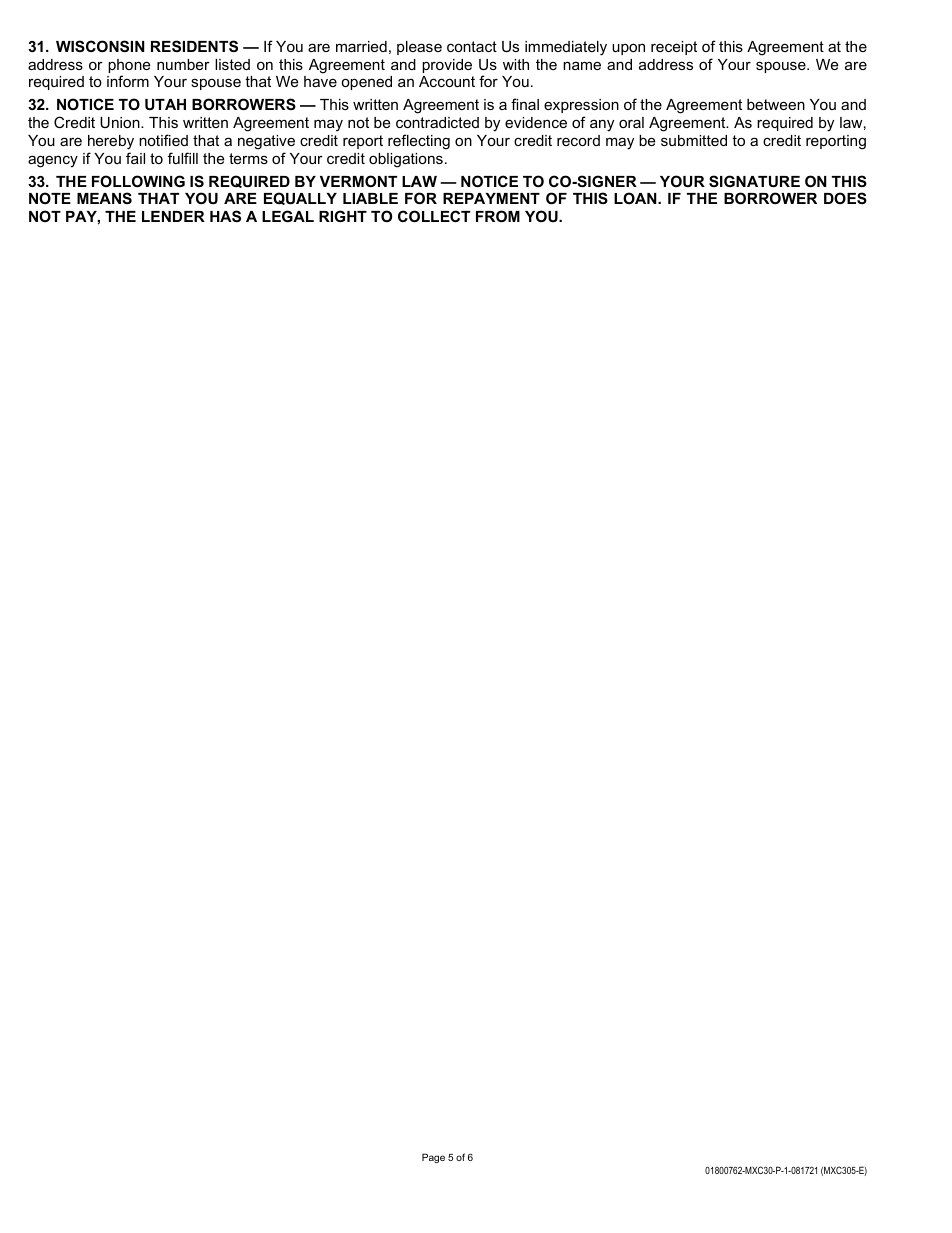 The height and width of the screenshot is (1233, 952). Describe the element at coordinates (776, 104) in the screenshot. I see `between` at that location.
